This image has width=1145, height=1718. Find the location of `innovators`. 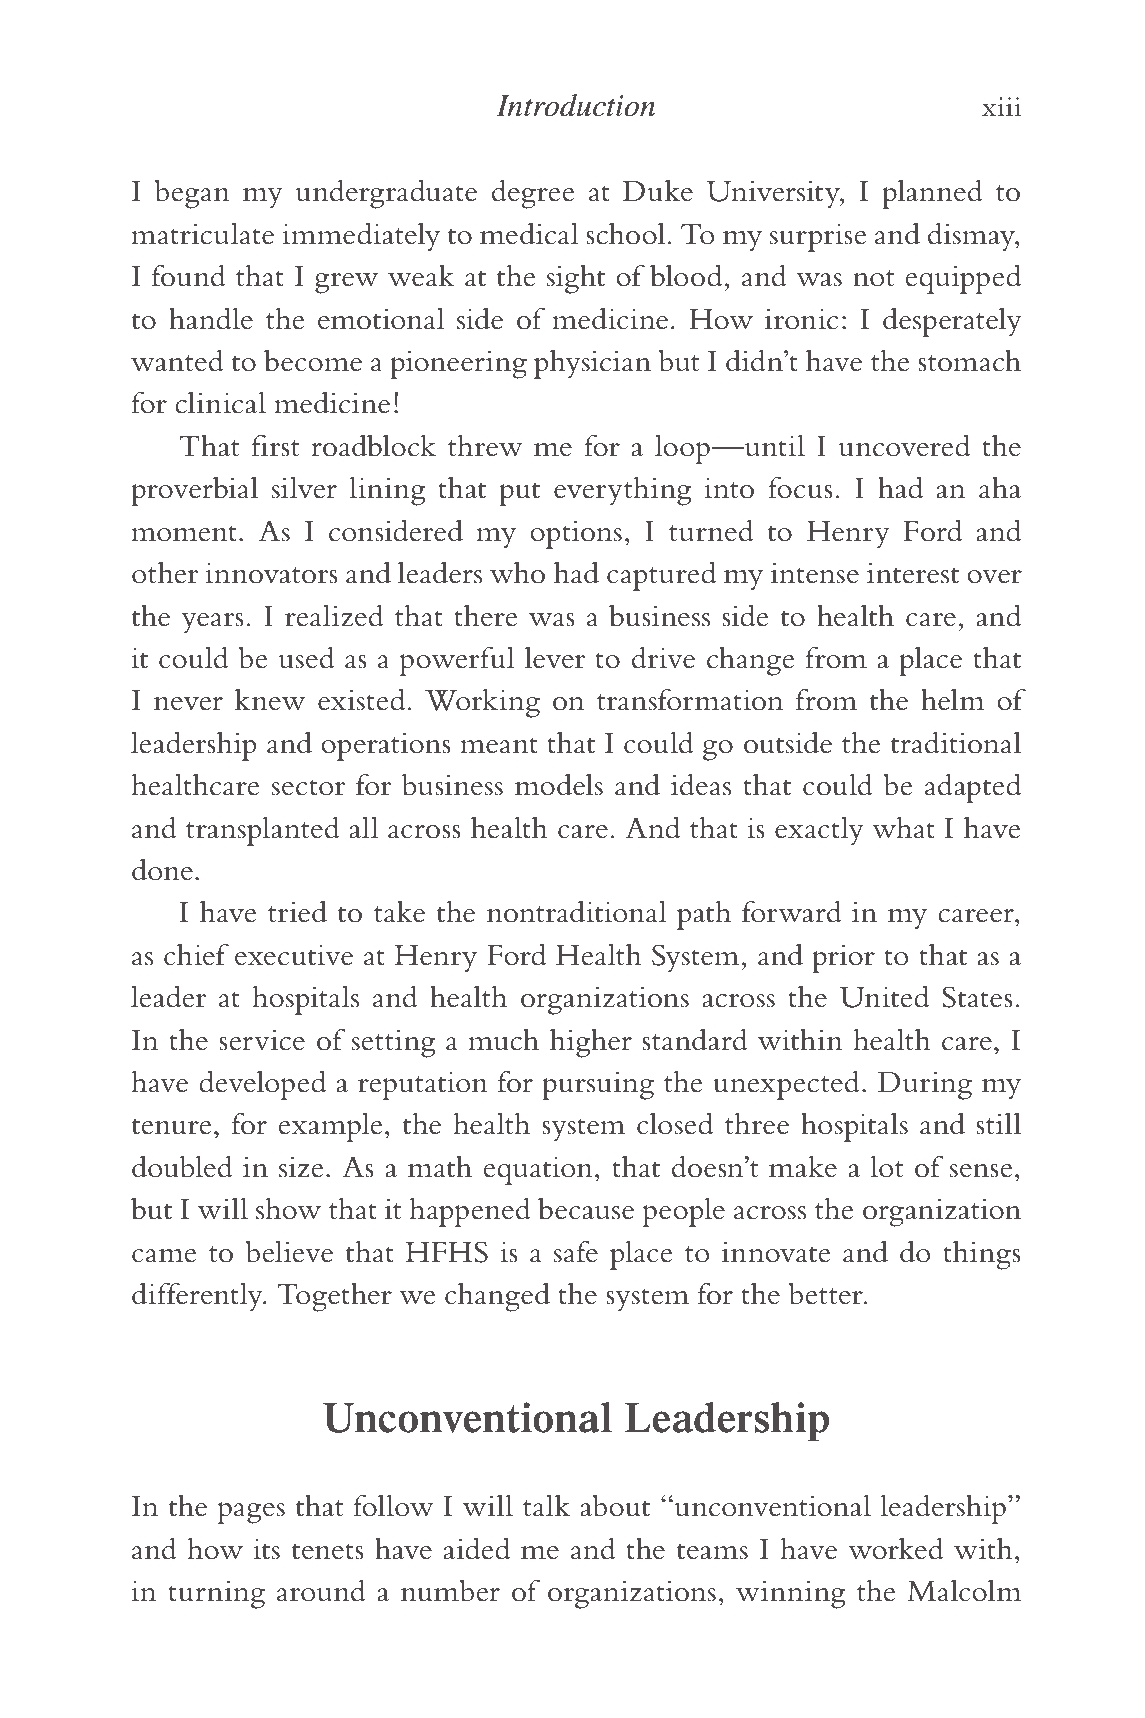

innovators is located at coordinates (271, 573).
